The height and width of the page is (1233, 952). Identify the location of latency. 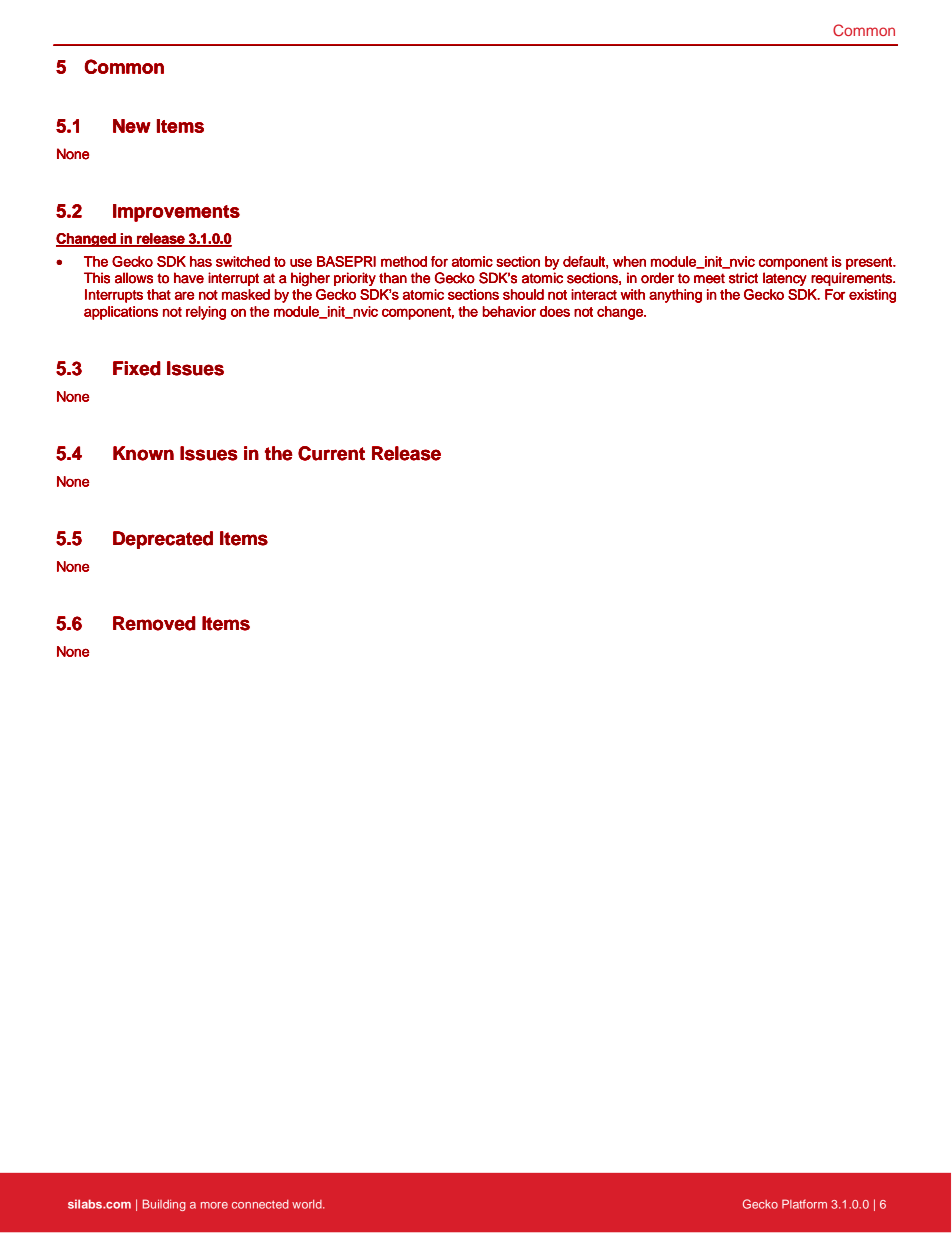
(785, 279).
